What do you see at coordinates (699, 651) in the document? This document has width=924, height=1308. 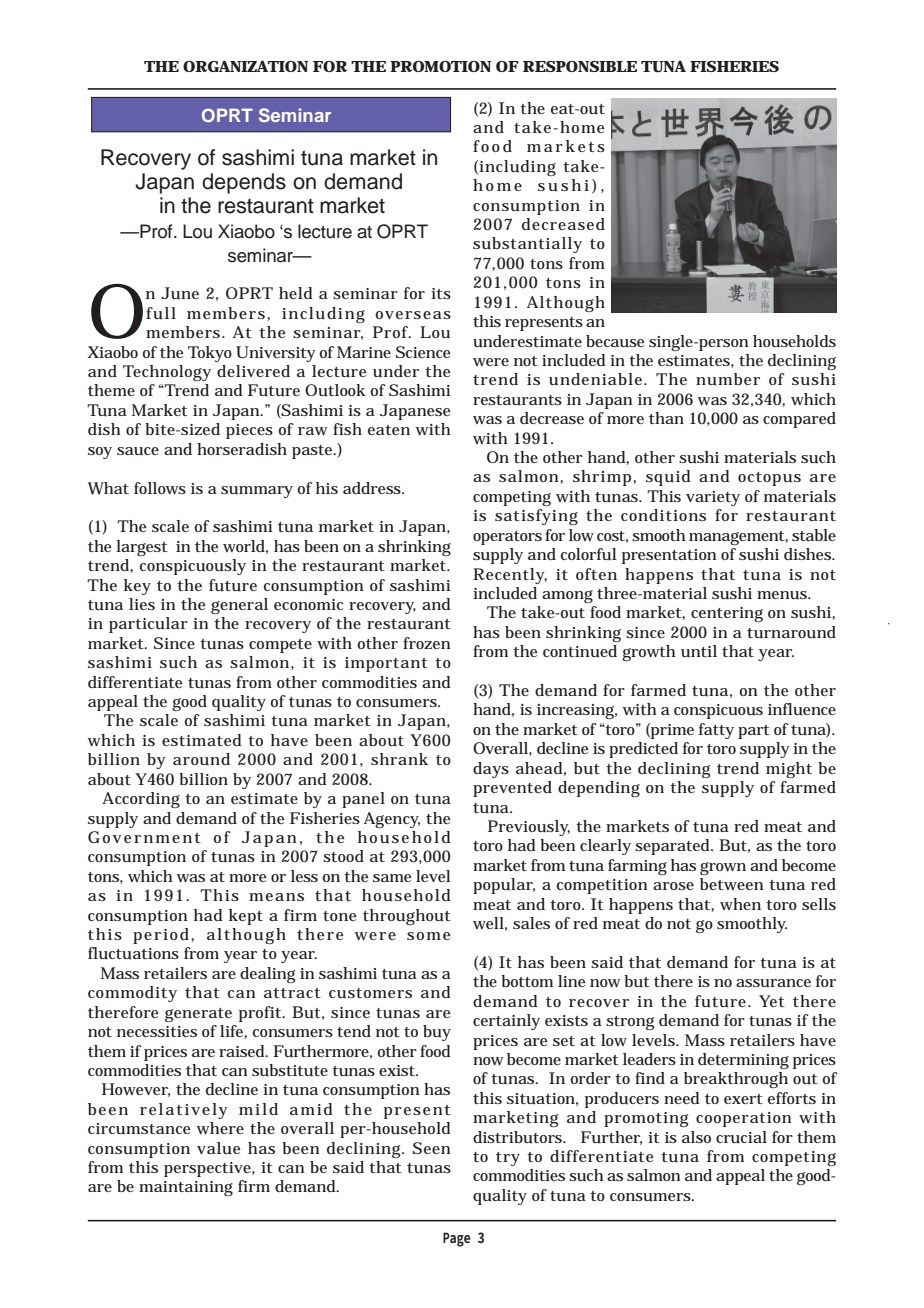 I see `until` at bounding box center [699, 651].
